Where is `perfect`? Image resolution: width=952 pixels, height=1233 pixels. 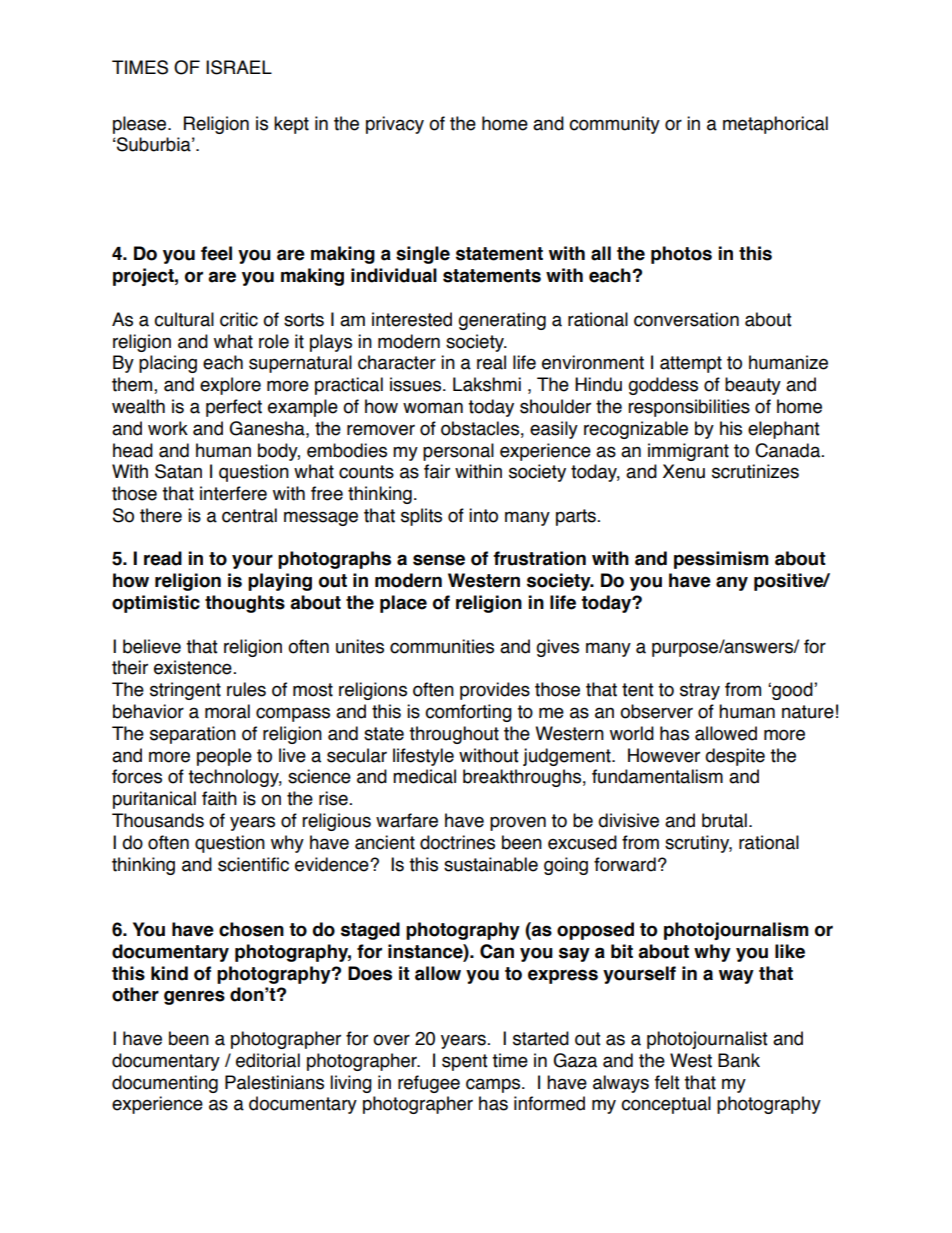 perfect is located at coordinates (234, 408).
